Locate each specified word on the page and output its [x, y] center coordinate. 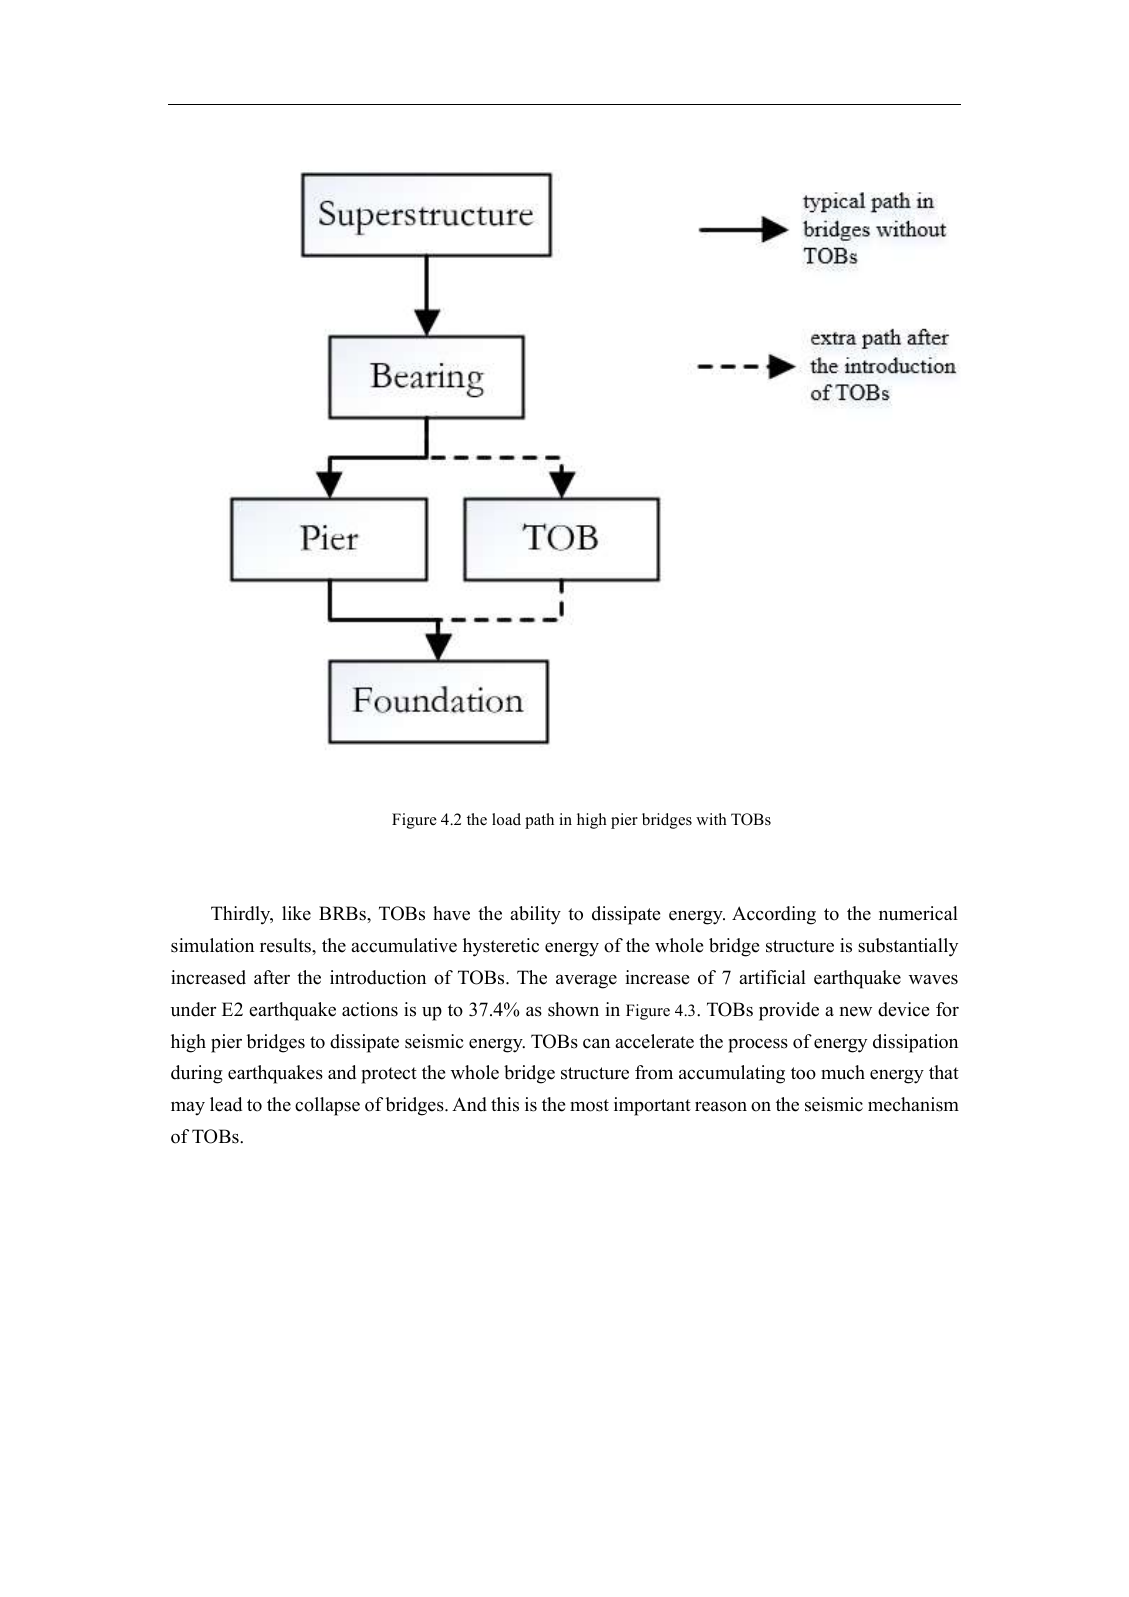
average [586, 982]
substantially [908, 947]
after [272, 977]
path [539, 821]
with [711, 819]
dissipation [915, 1043]
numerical [918, 913]
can [596, 1044]
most [589, 1105]
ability [535, 915]
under [193, 1009]
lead [226, 1104]
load [506, 819]
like [296, 913]
